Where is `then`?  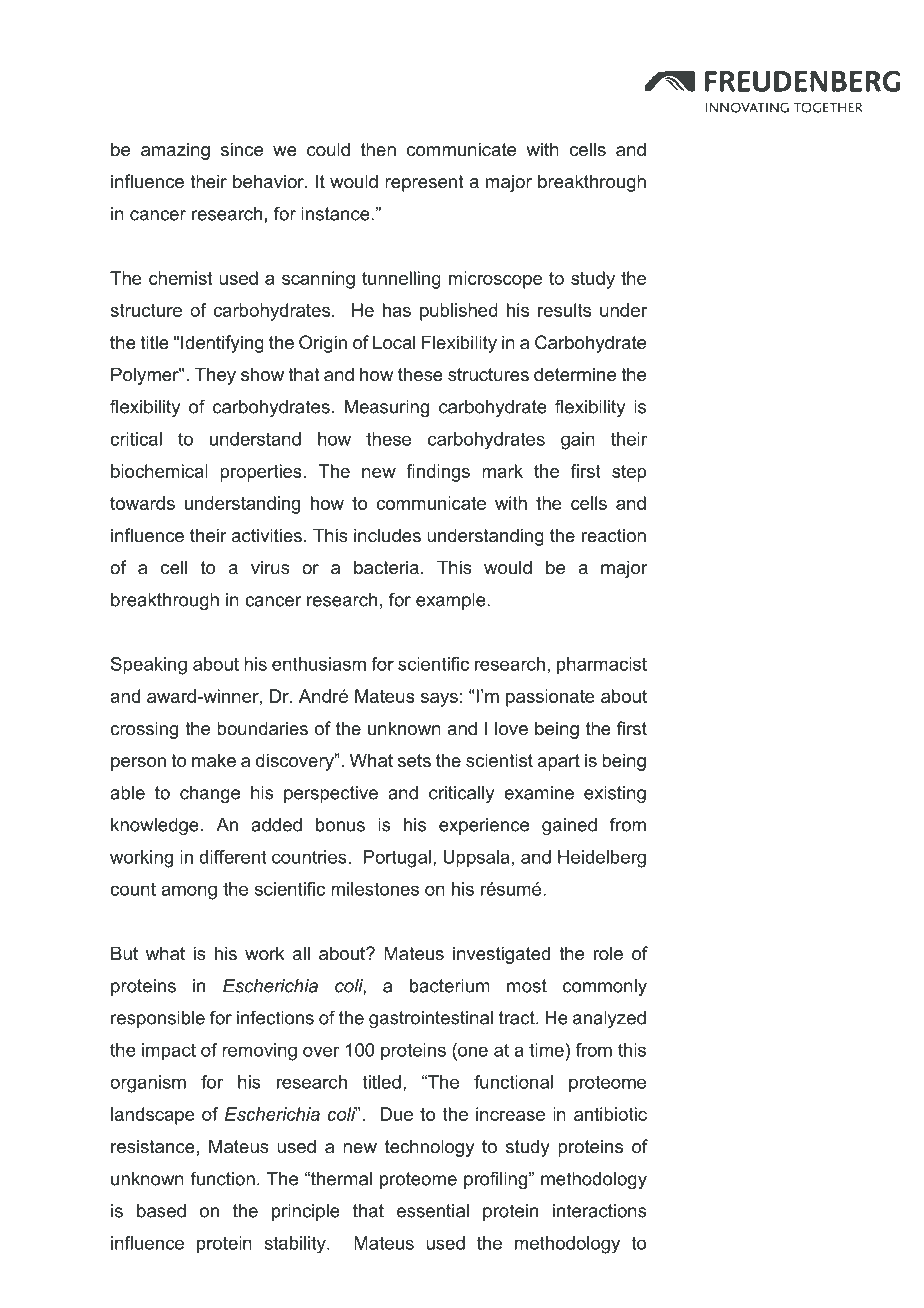
then is located at coordinates (378, 149).
